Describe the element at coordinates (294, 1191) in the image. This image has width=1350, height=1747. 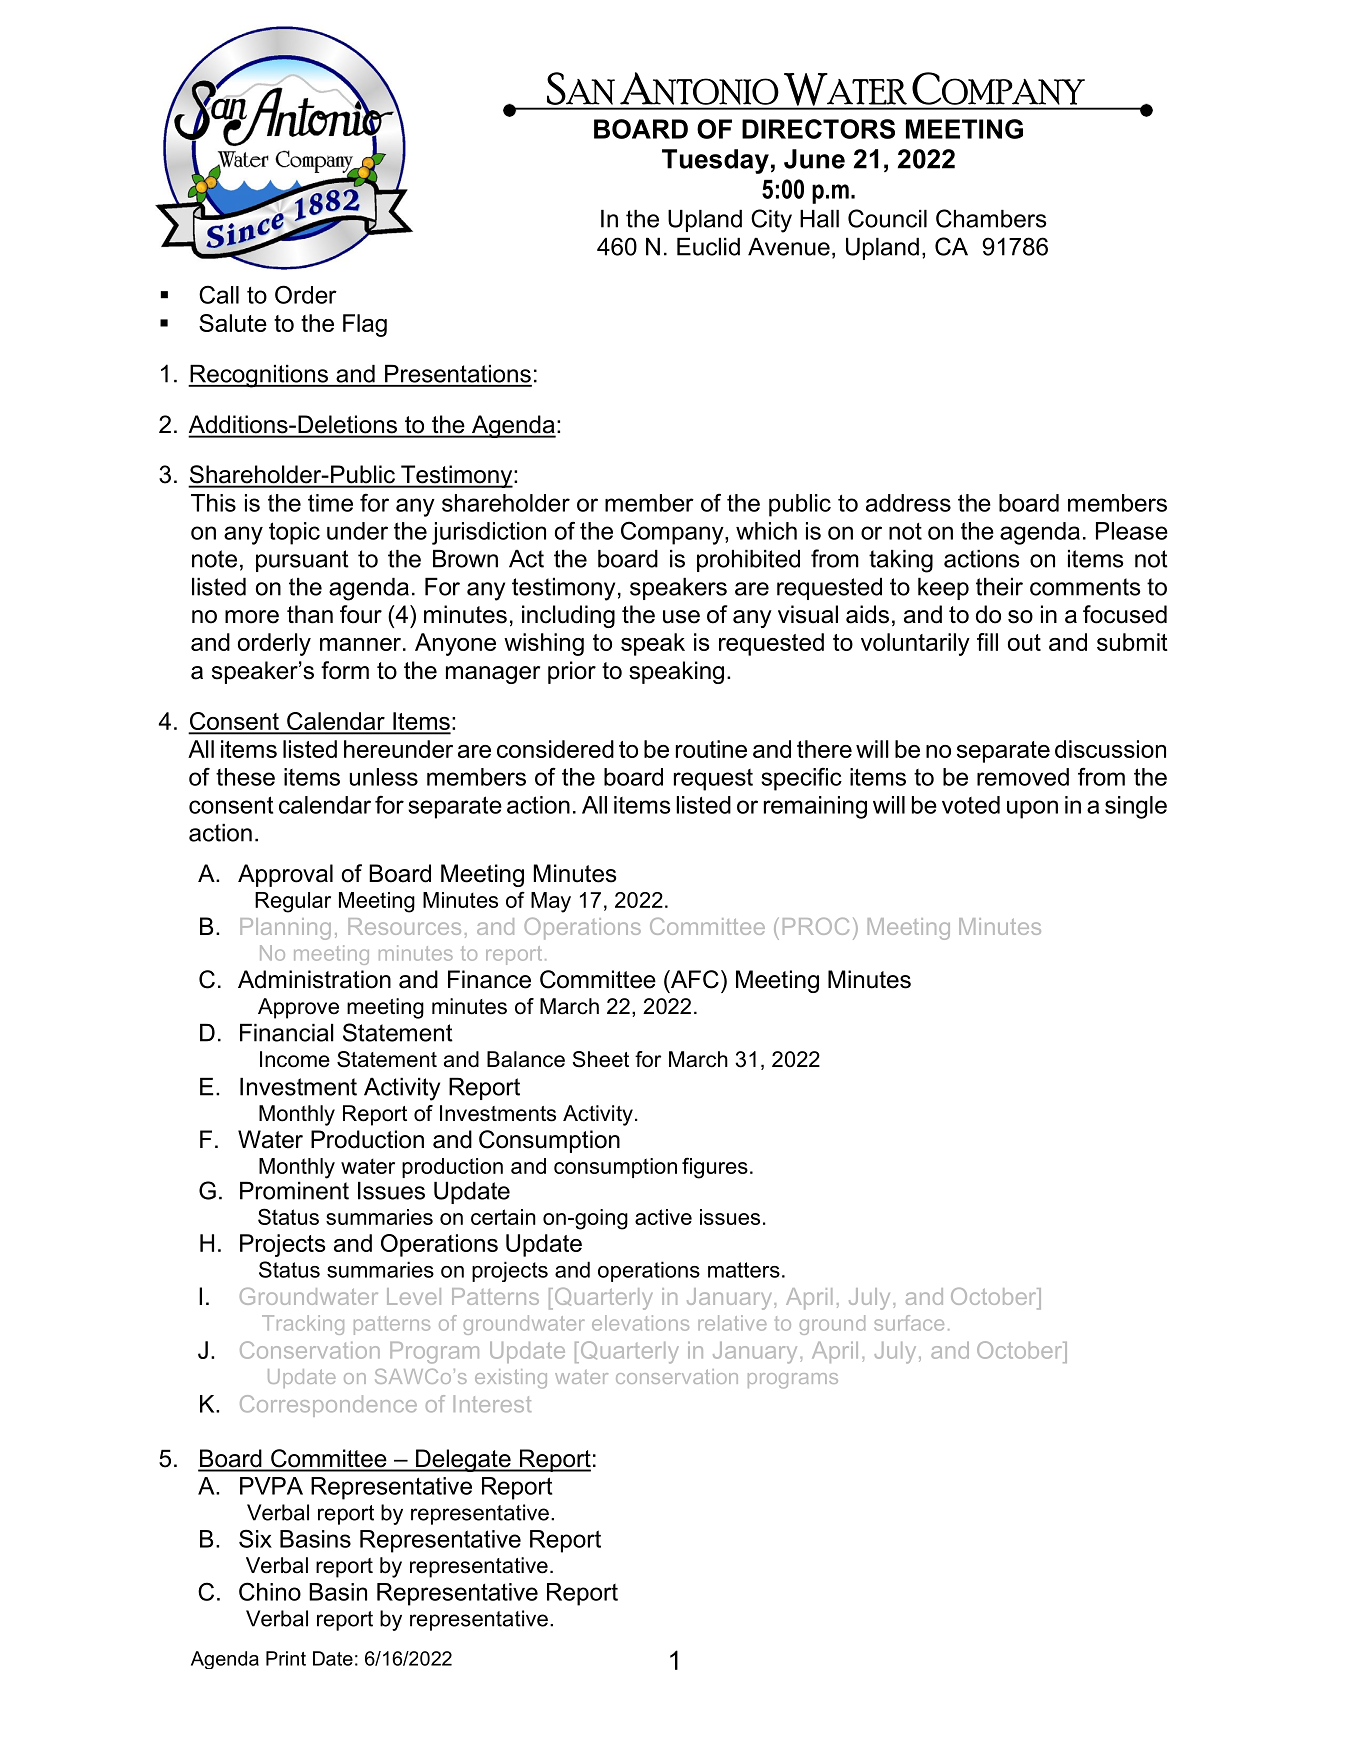
I see `Prominent` at that location.
